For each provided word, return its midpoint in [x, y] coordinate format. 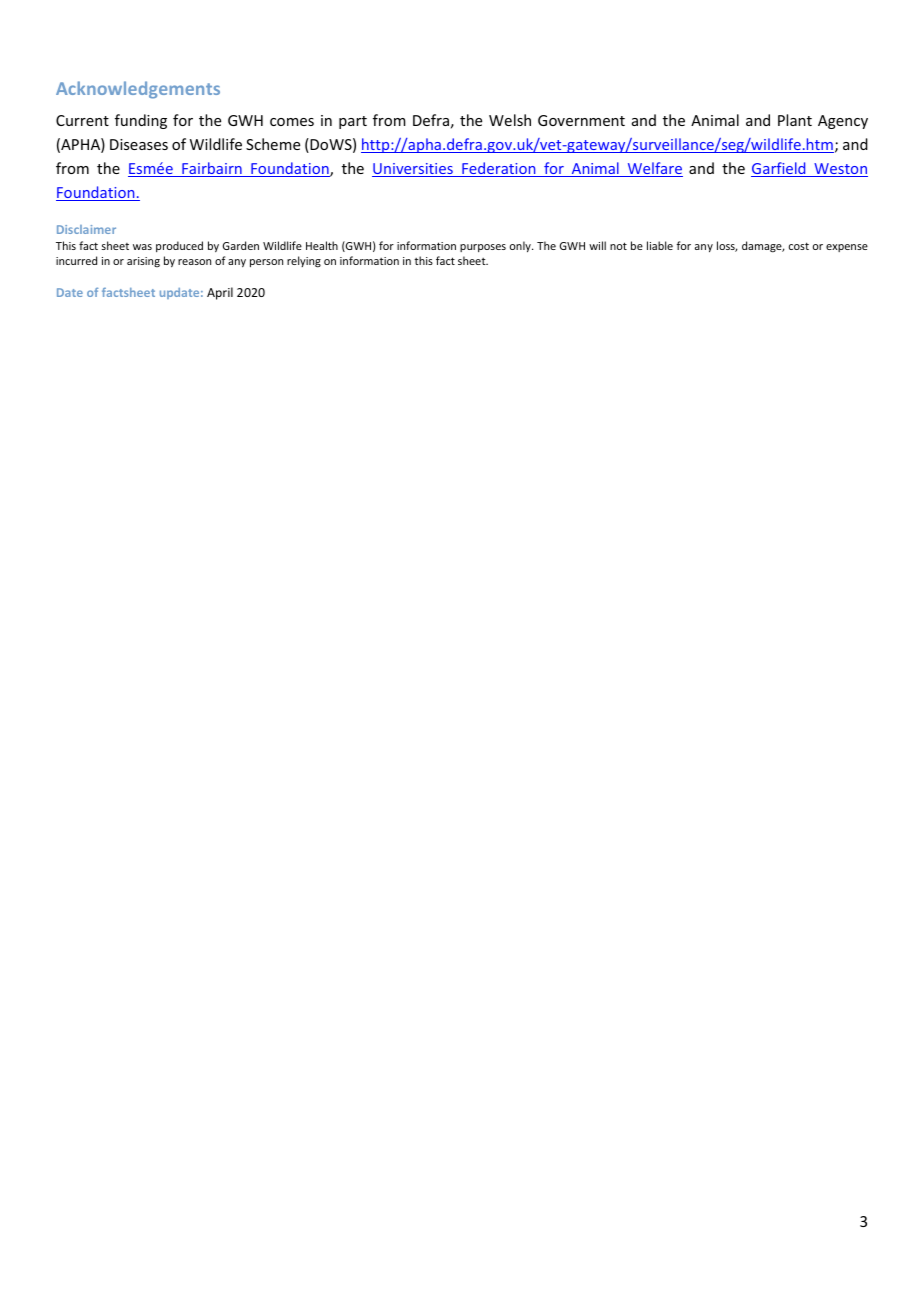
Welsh [510, 120]
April [220, 293]
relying [304, 262]
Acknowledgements [138, 90]
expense [847, 248]
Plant [795, 120]
